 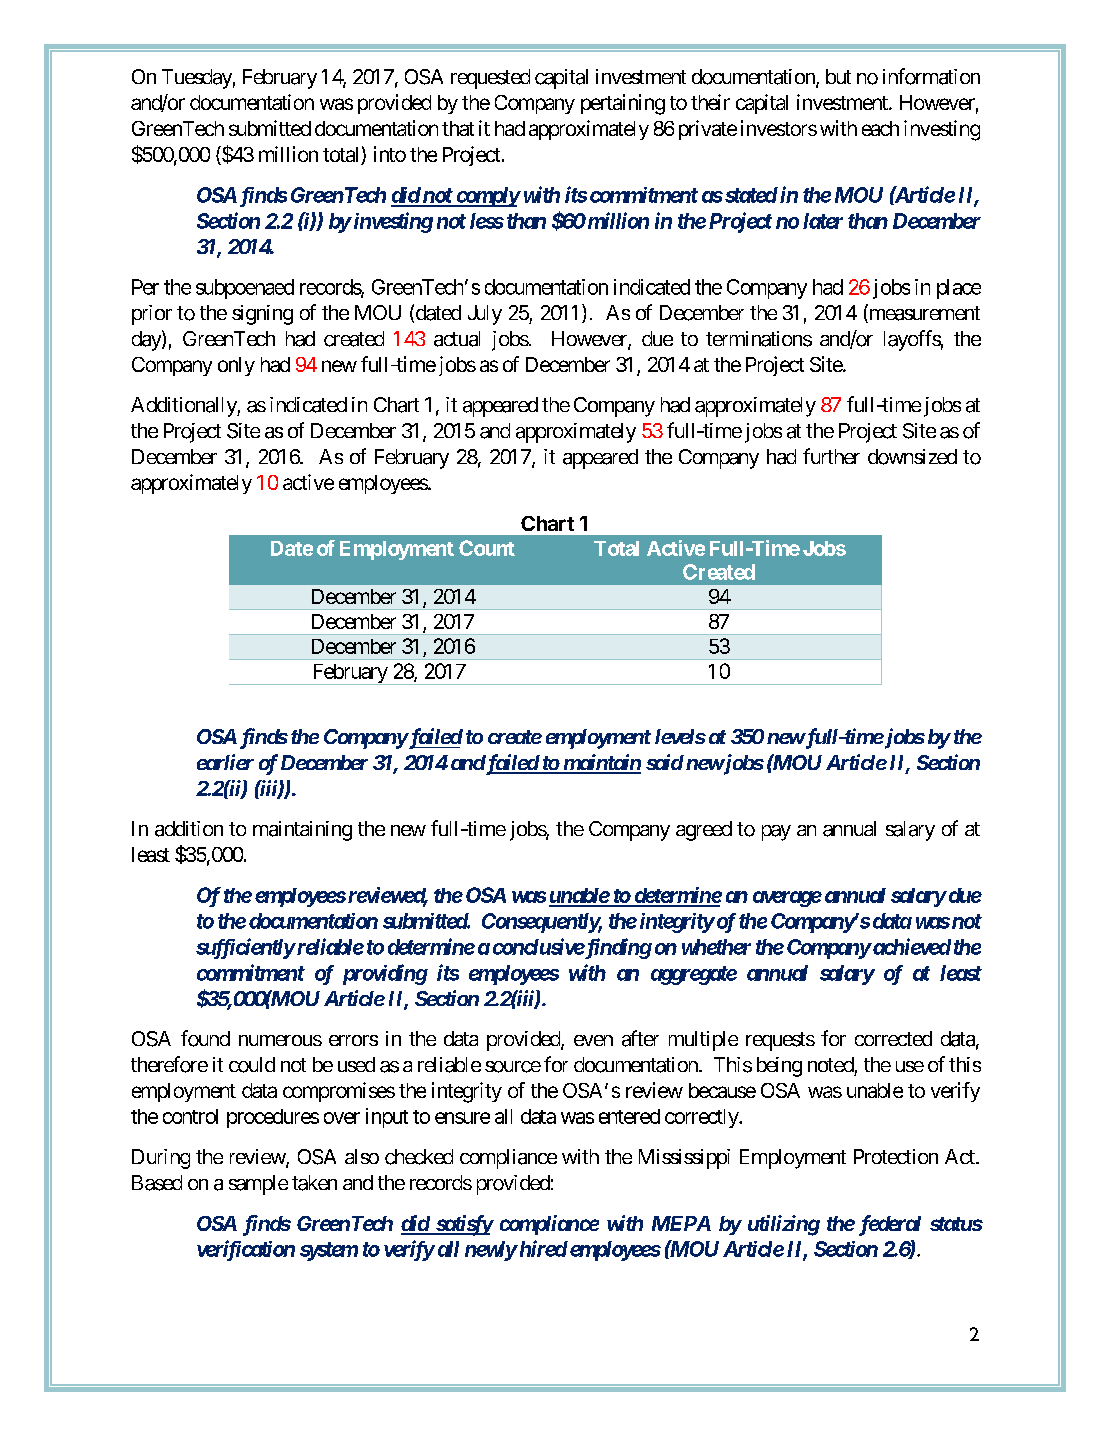 What do you see at coordinates (623, 104) in the image?
I see `pertaining` at bounding box center [623, 104].
